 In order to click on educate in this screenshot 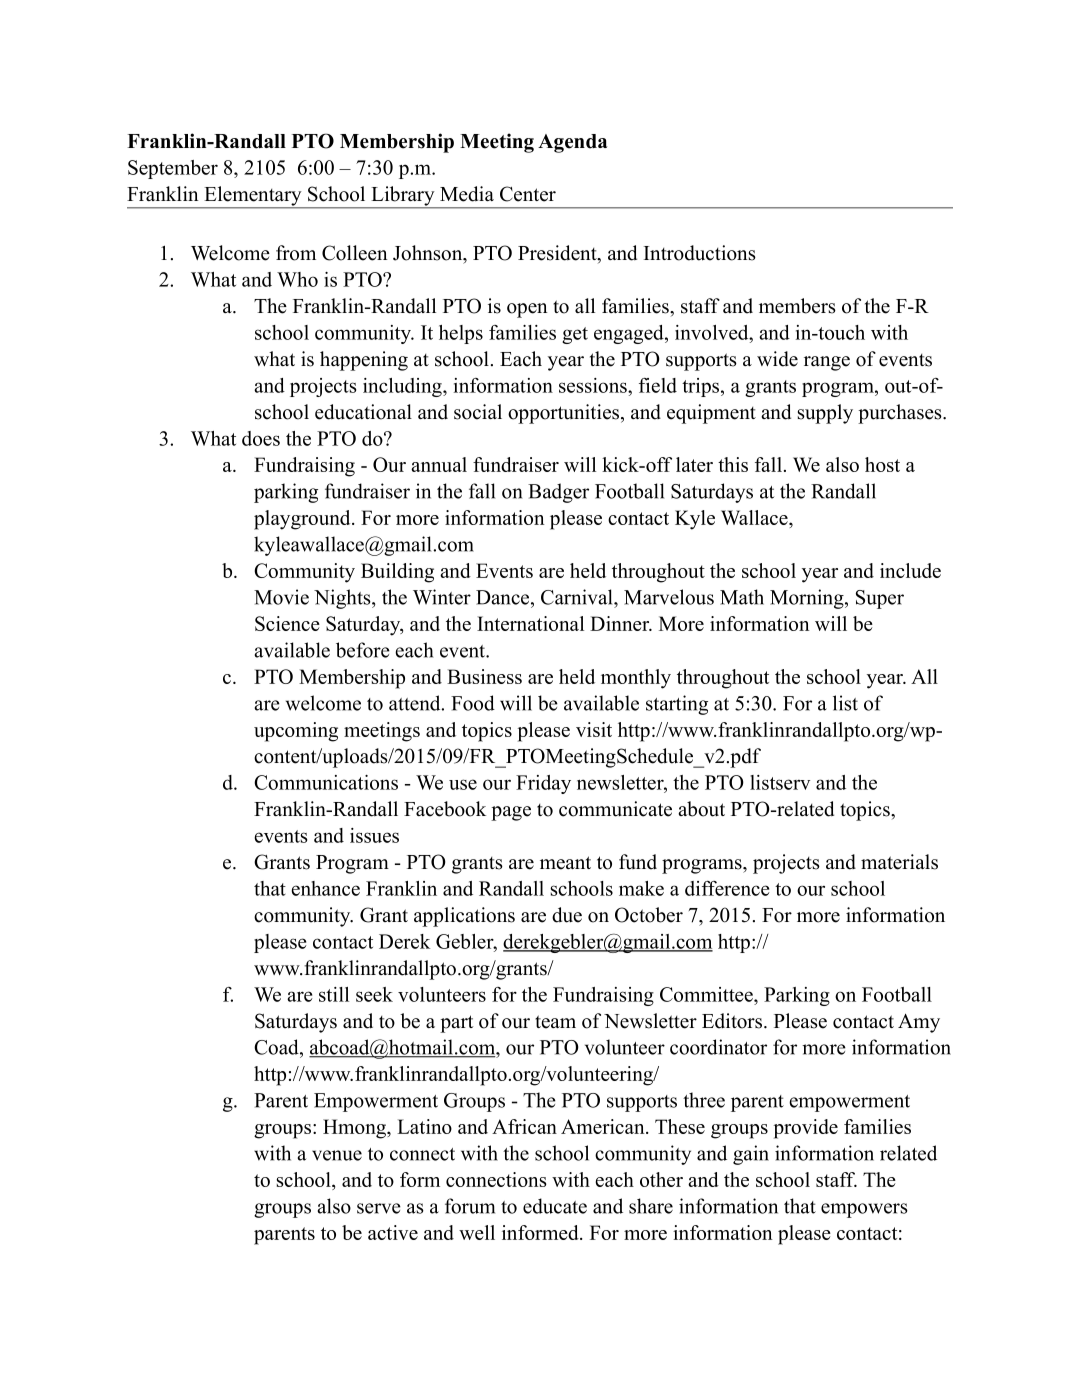, I will do `click(555, 1206)`.
